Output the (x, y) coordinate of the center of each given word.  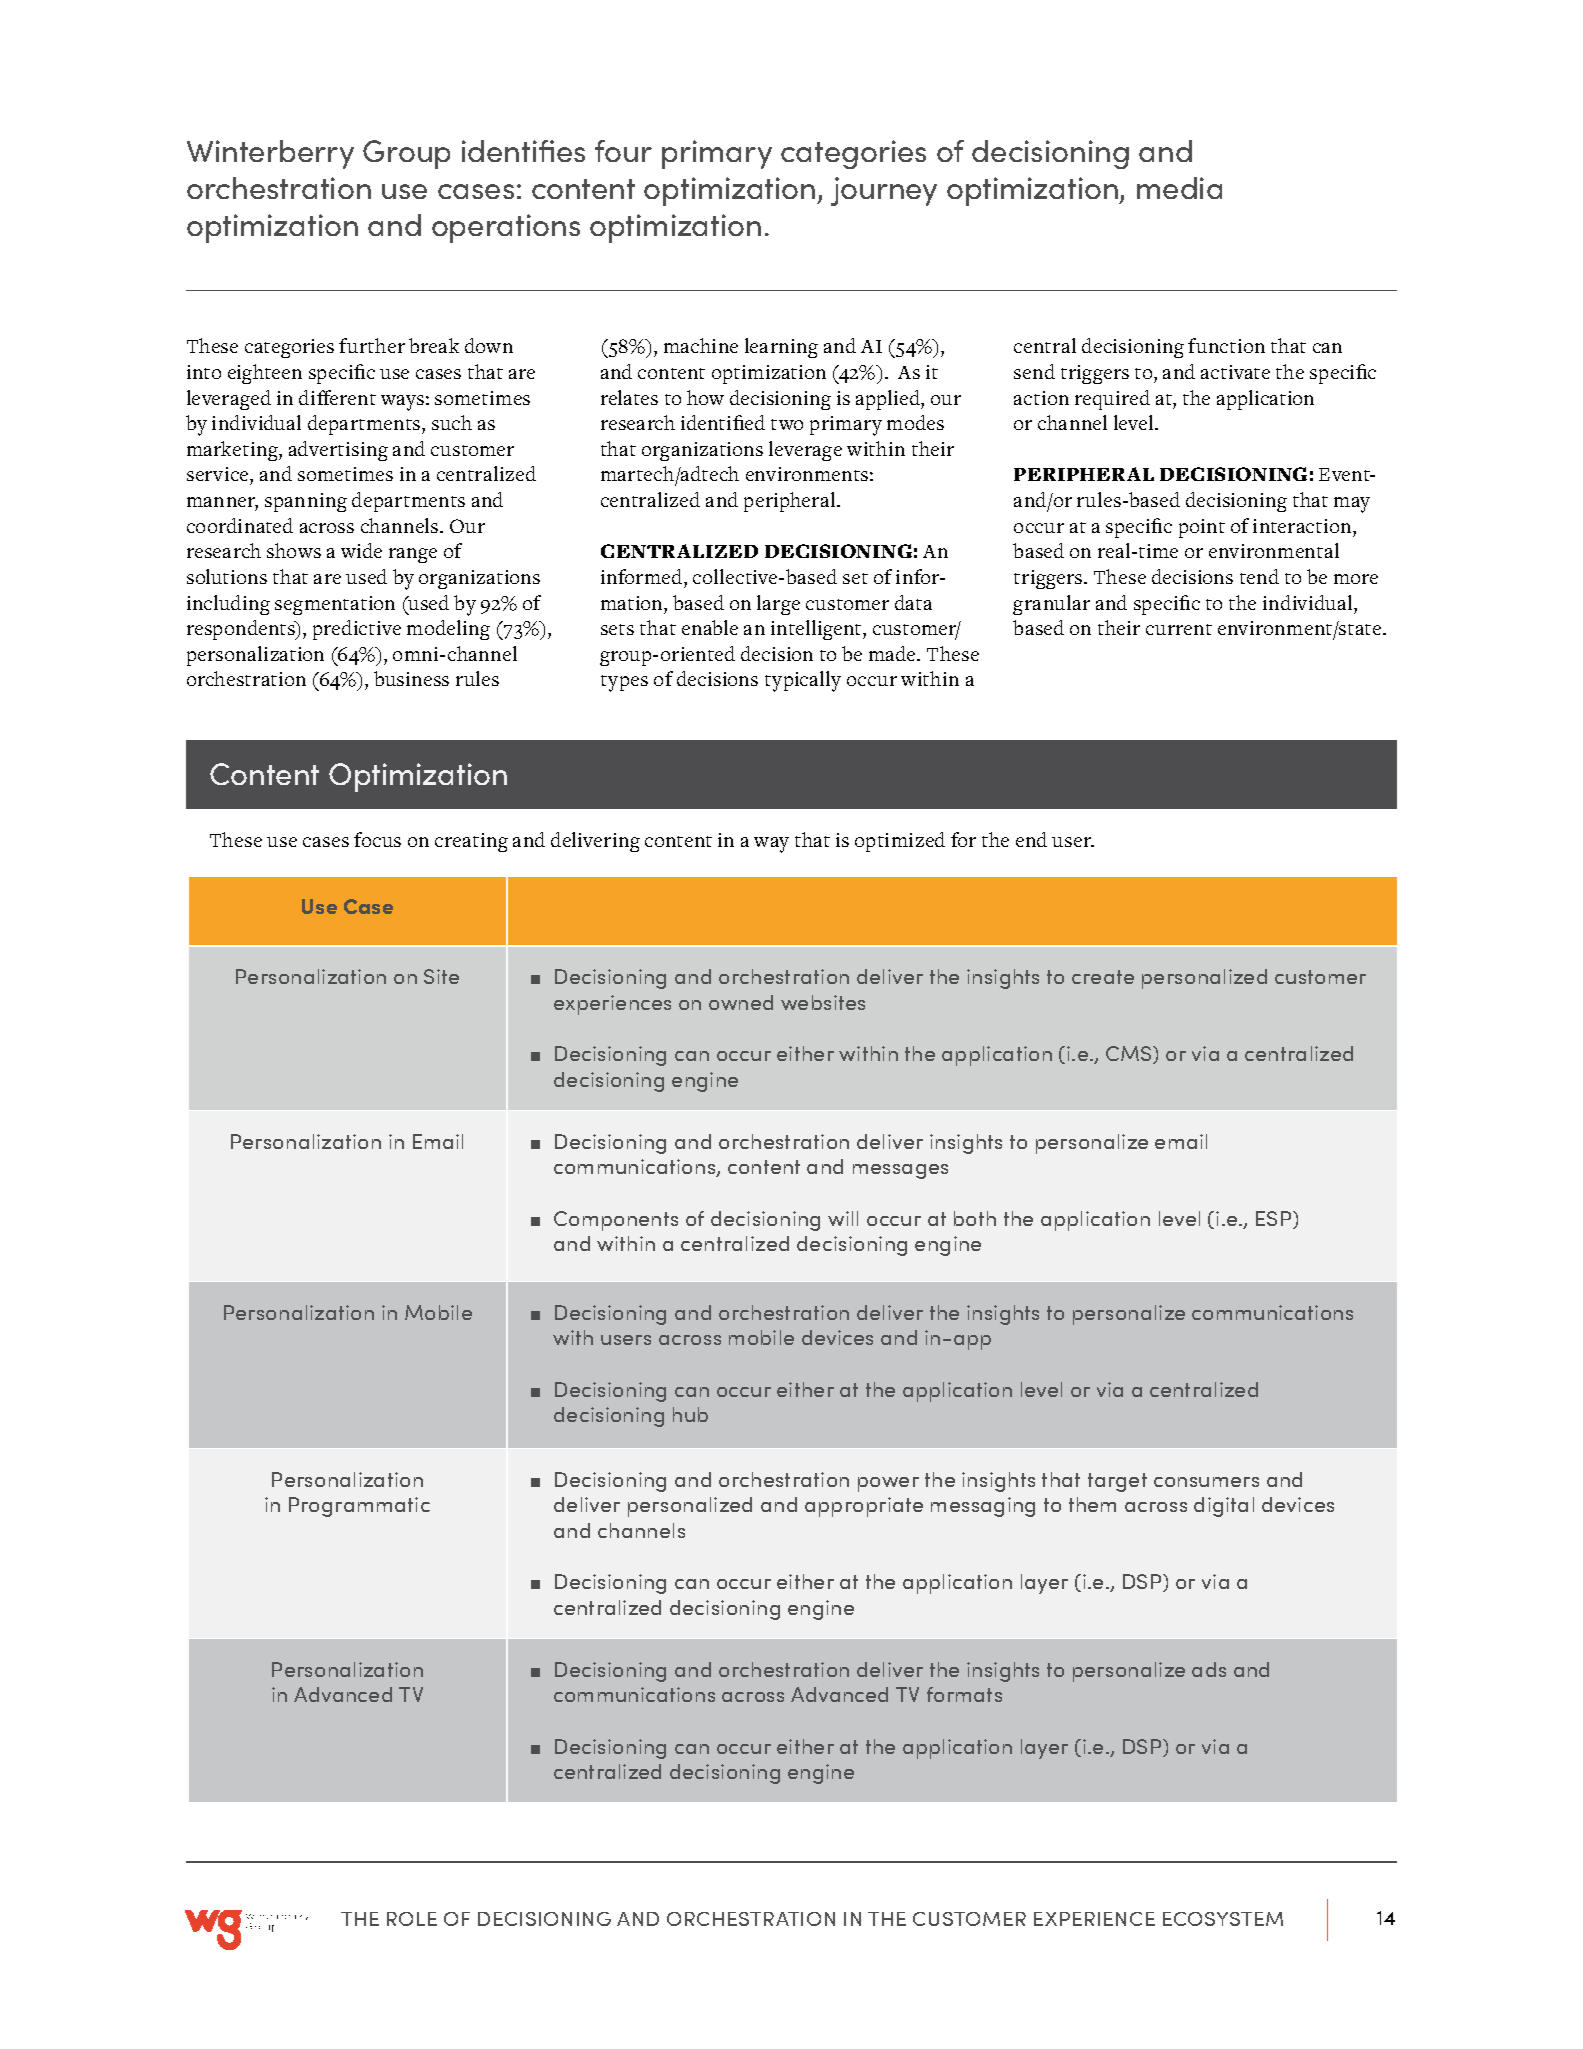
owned (741, 1002)
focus (377, 839)
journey (884, 191)
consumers (1206, 1482)
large (778, 605)
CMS (1130, 1055)
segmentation (335, 605)
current (1179, 629)
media (1179, 188)
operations (506, 228)
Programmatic (359, 1507)
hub (690, 1414)
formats (964, 1694)
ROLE (412, 1919)
